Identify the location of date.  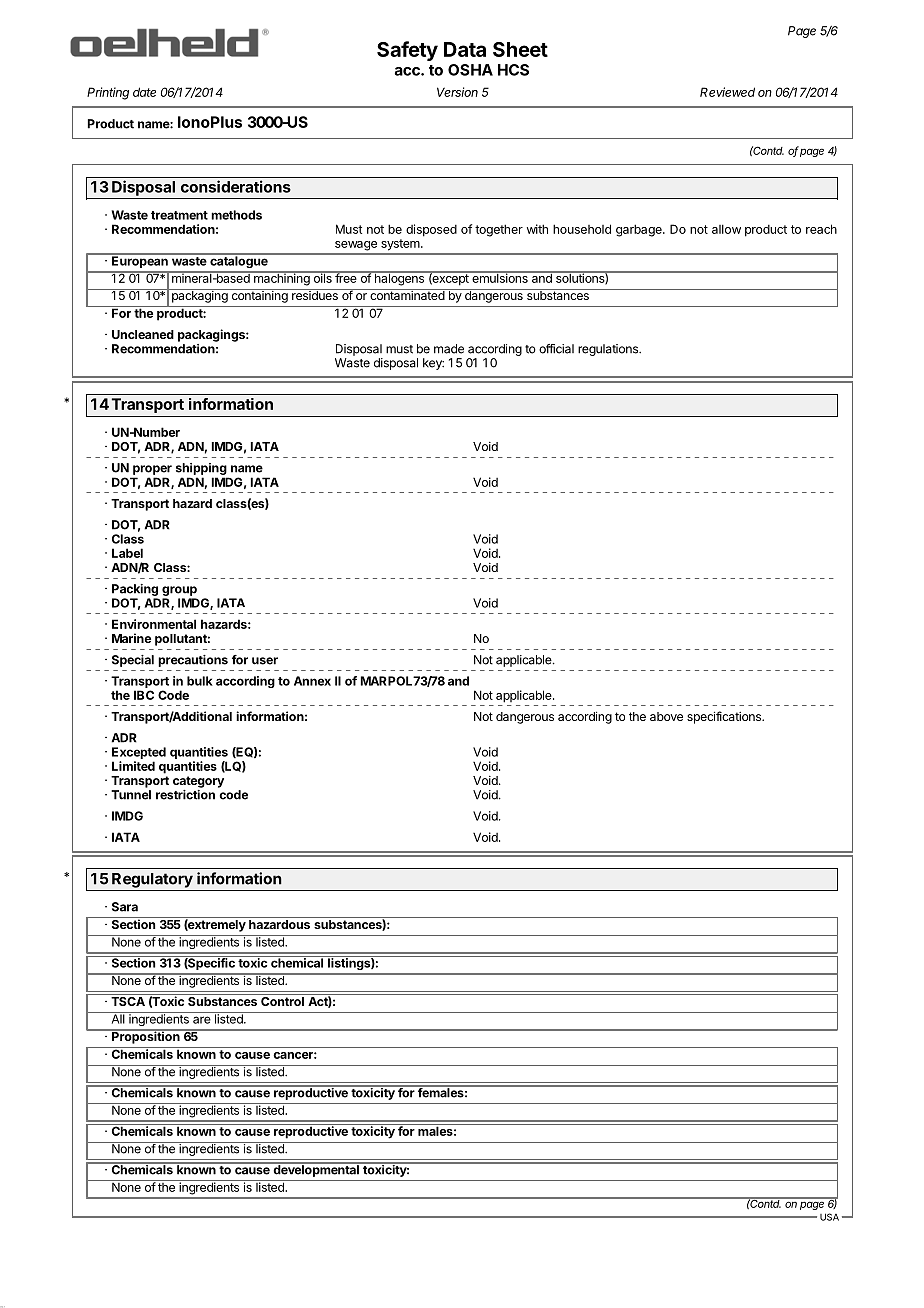
(144, 92).
